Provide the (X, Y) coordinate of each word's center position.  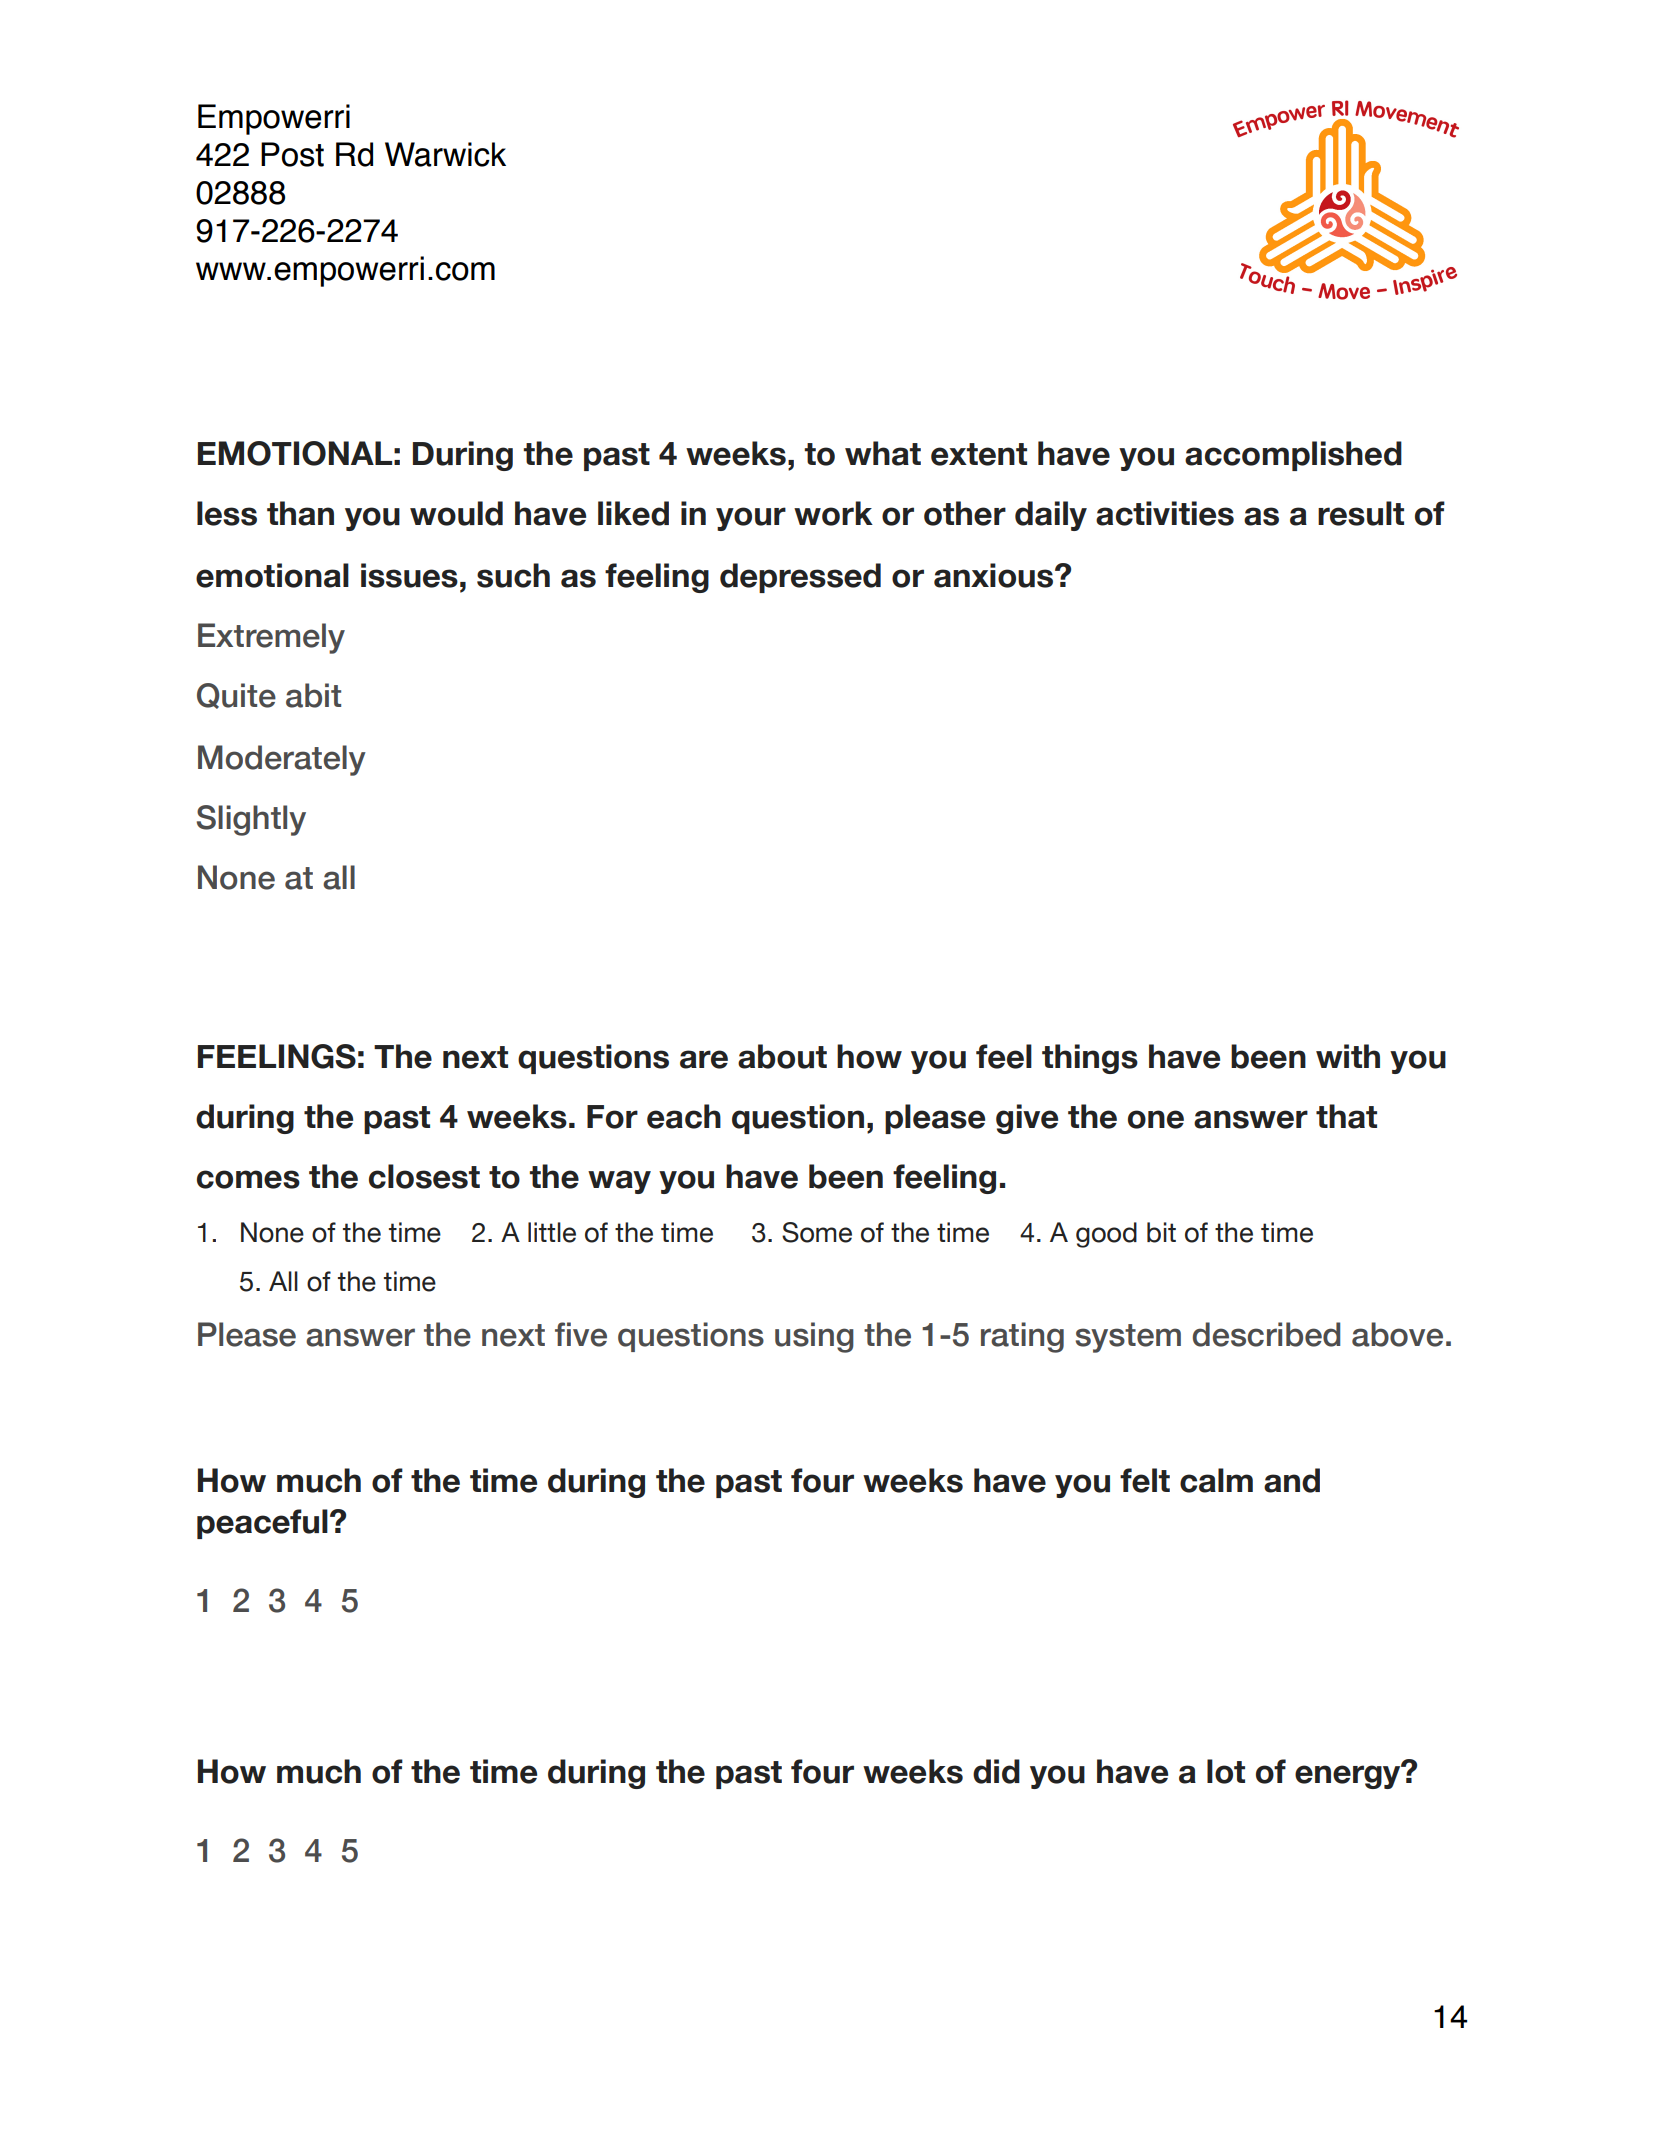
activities (1165, 513)
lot (1226, 1771)
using (814, 1337)
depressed (800, 578)
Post (292, 154)
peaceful (262, 1524)
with (1348, 1056)
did (996, 1771)
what (883, 453)
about (782, 1056)
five (581, 1334)
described (1266, 1334)
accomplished (1293, 456)
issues (409, 575)
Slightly (251, 820)
